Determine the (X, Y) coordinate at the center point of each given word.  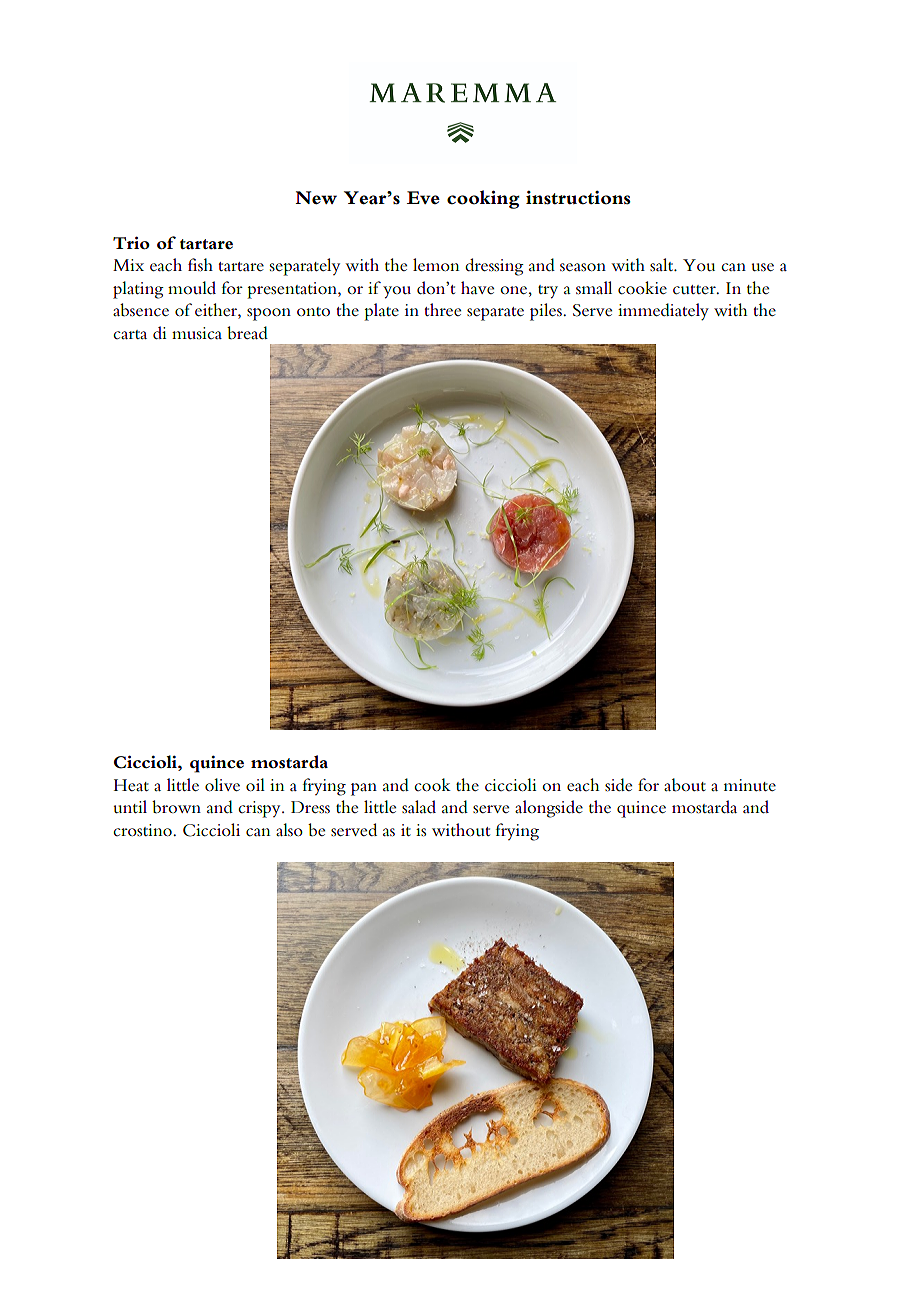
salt (663, 265)
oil (255, 784)
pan (364, 789)
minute (750, 785)
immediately (663, 312)
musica (197, 333)
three (442, 309)
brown (176, 807)
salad (419, 807)
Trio (131, 242)
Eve (423, 197)
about (685, 785)
